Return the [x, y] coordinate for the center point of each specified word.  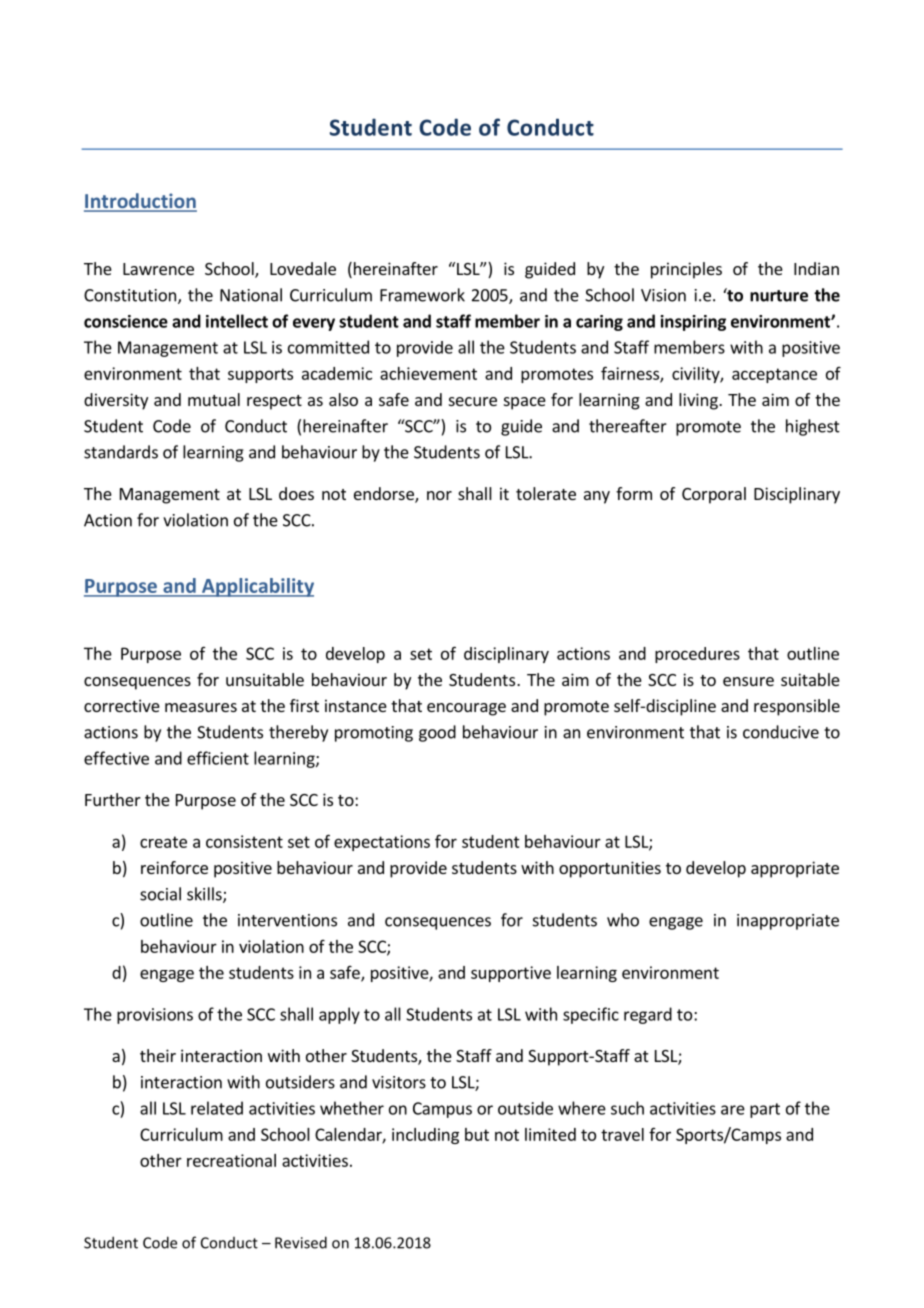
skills [205, 895]
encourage [466, 709]
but [477, 1134]
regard [648, 1015]
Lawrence [158, 269]
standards [121, 452]
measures [201, 707]
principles [686, 270]
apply [339, 1015]
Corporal [714, 495]
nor [439, 495]
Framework [422, 295]
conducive [781, 732]
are [733, 1110]
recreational [231, 1160]
